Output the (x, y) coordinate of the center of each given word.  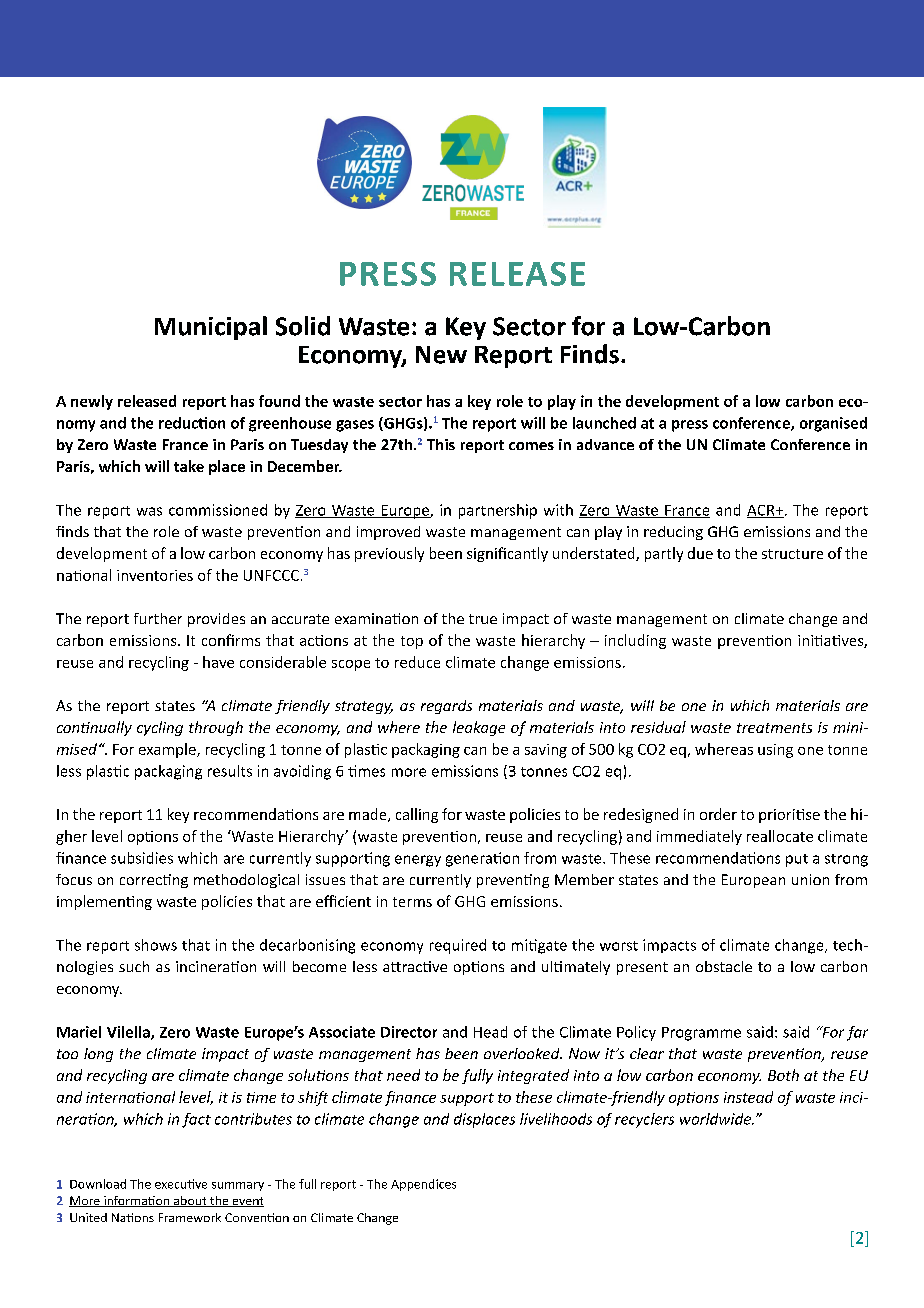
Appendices (423, 1185)
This (441, 444)
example (168, 750)
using (775, 751)
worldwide (716, 1119)
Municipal (211, 328)
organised (833, 424)
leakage (479, 728)
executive (181, 1184)
